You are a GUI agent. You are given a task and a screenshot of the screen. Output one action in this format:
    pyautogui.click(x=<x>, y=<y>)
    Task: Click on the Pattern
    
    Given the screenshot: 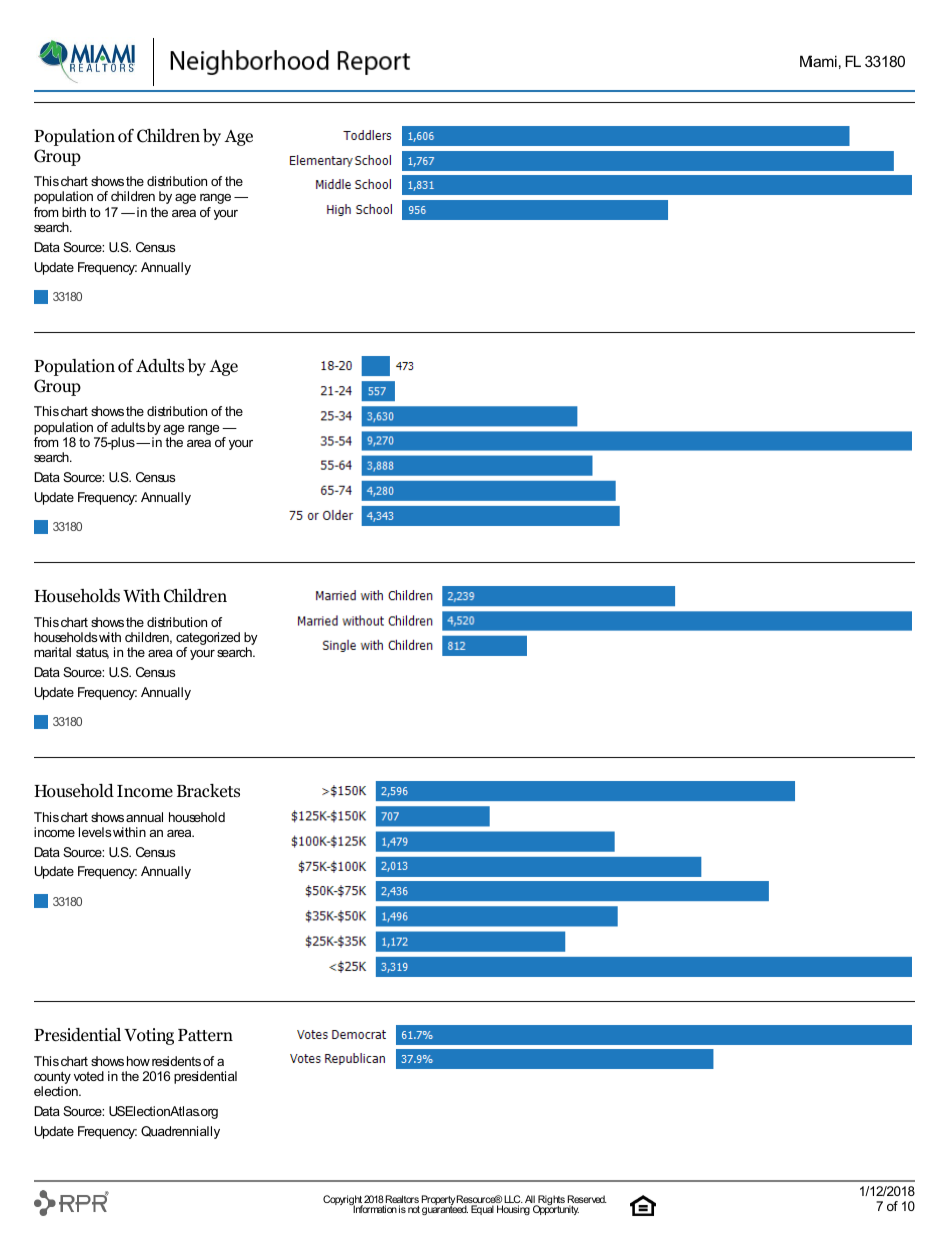 What is the action you would take?
    pyautogui.click(x=205, y=1035)
